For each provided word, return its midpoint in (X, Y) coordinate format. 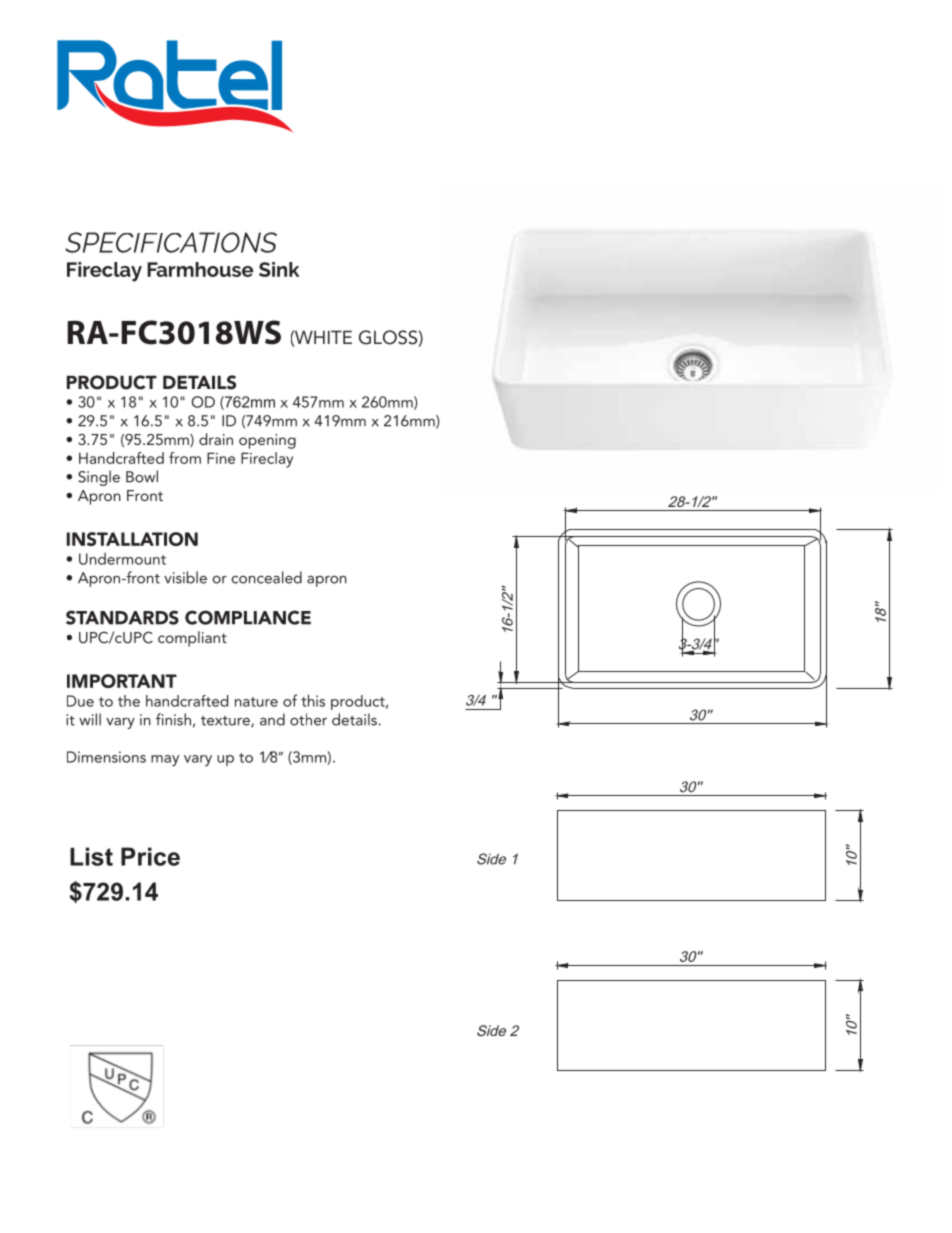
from (185, 458)
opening (267, 441)
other (308, 719)
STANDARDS (122, 617)
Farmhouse (200, 269)
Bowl (142, 476)
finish (173, 719)
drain (216, 439)
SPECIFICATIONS (171, 242)
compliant (192, 639)
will (90, 719)
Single (99, 478)
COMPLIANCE (248, 617)
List (91, 856)
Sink (279, 269)
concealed (266, 577)
